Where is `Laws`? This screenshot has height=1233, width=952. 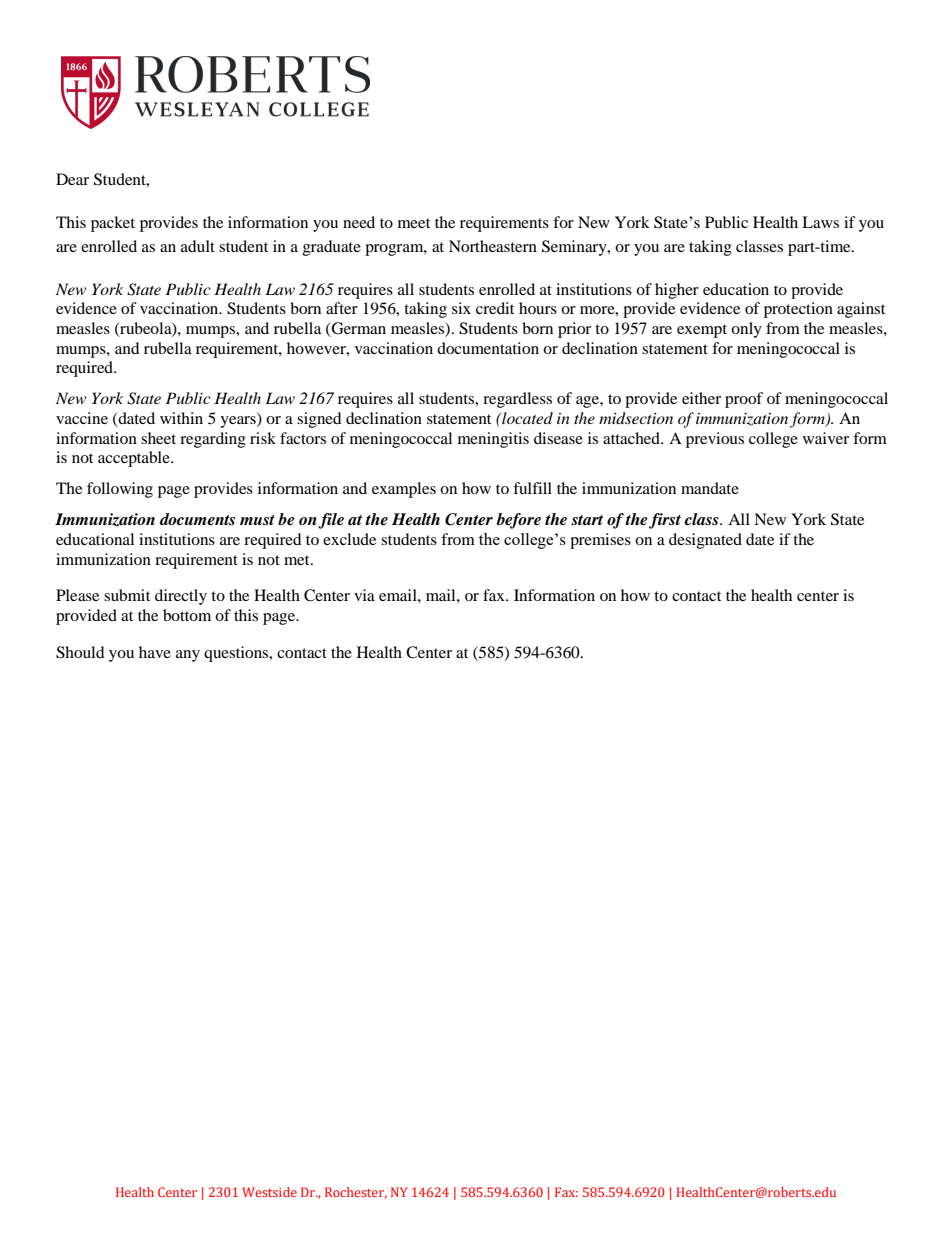 Laws is located at coordinates (820, 222).
